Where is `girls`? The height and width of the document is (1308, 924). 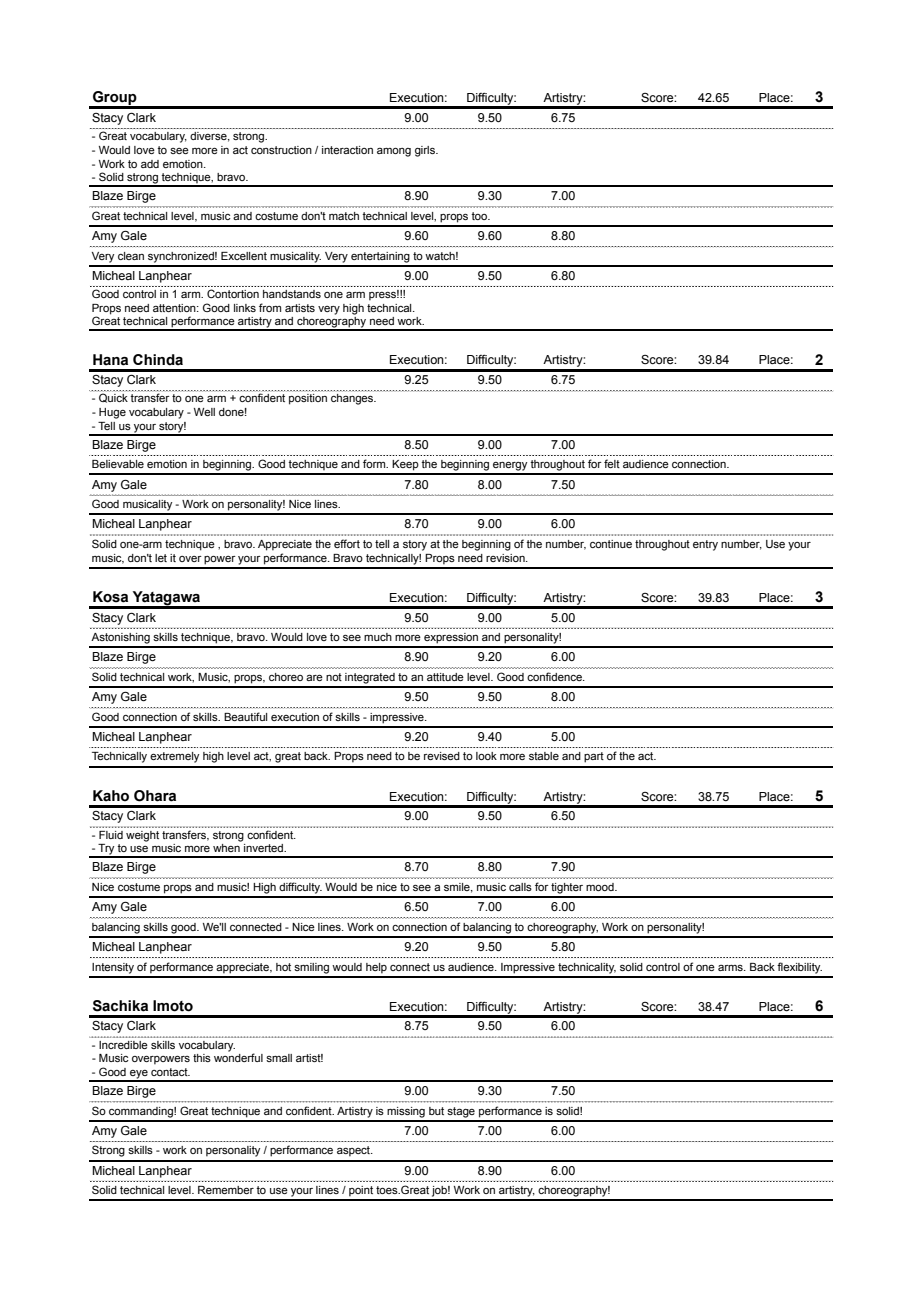 girls is located at coordinates (426, 151).
